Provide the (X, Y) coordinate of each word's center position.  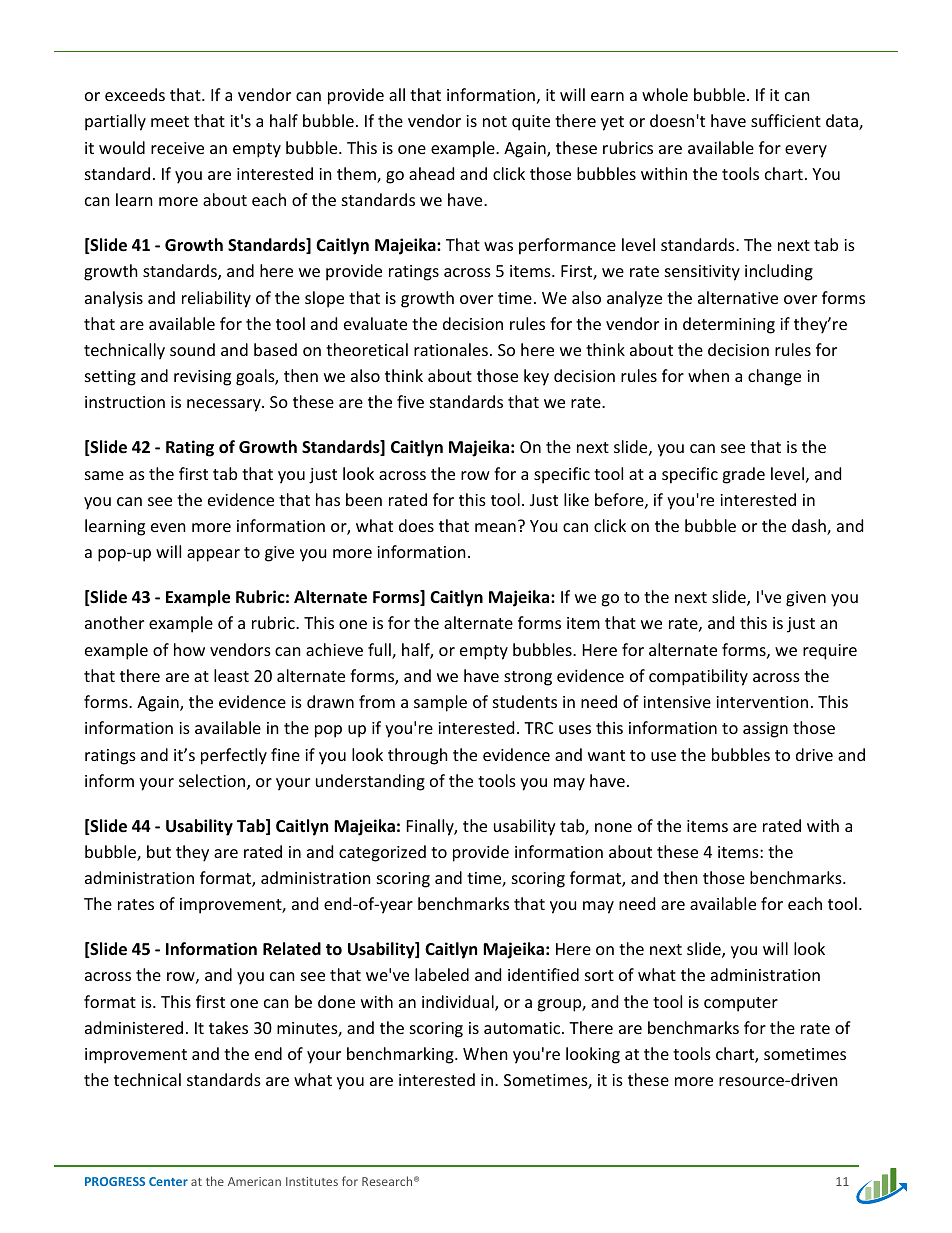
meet (170, 121)
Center (168, 1181)
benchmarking (401, 1055)
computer (741, 1004)
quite (531, 123)
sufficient (786, 120)
